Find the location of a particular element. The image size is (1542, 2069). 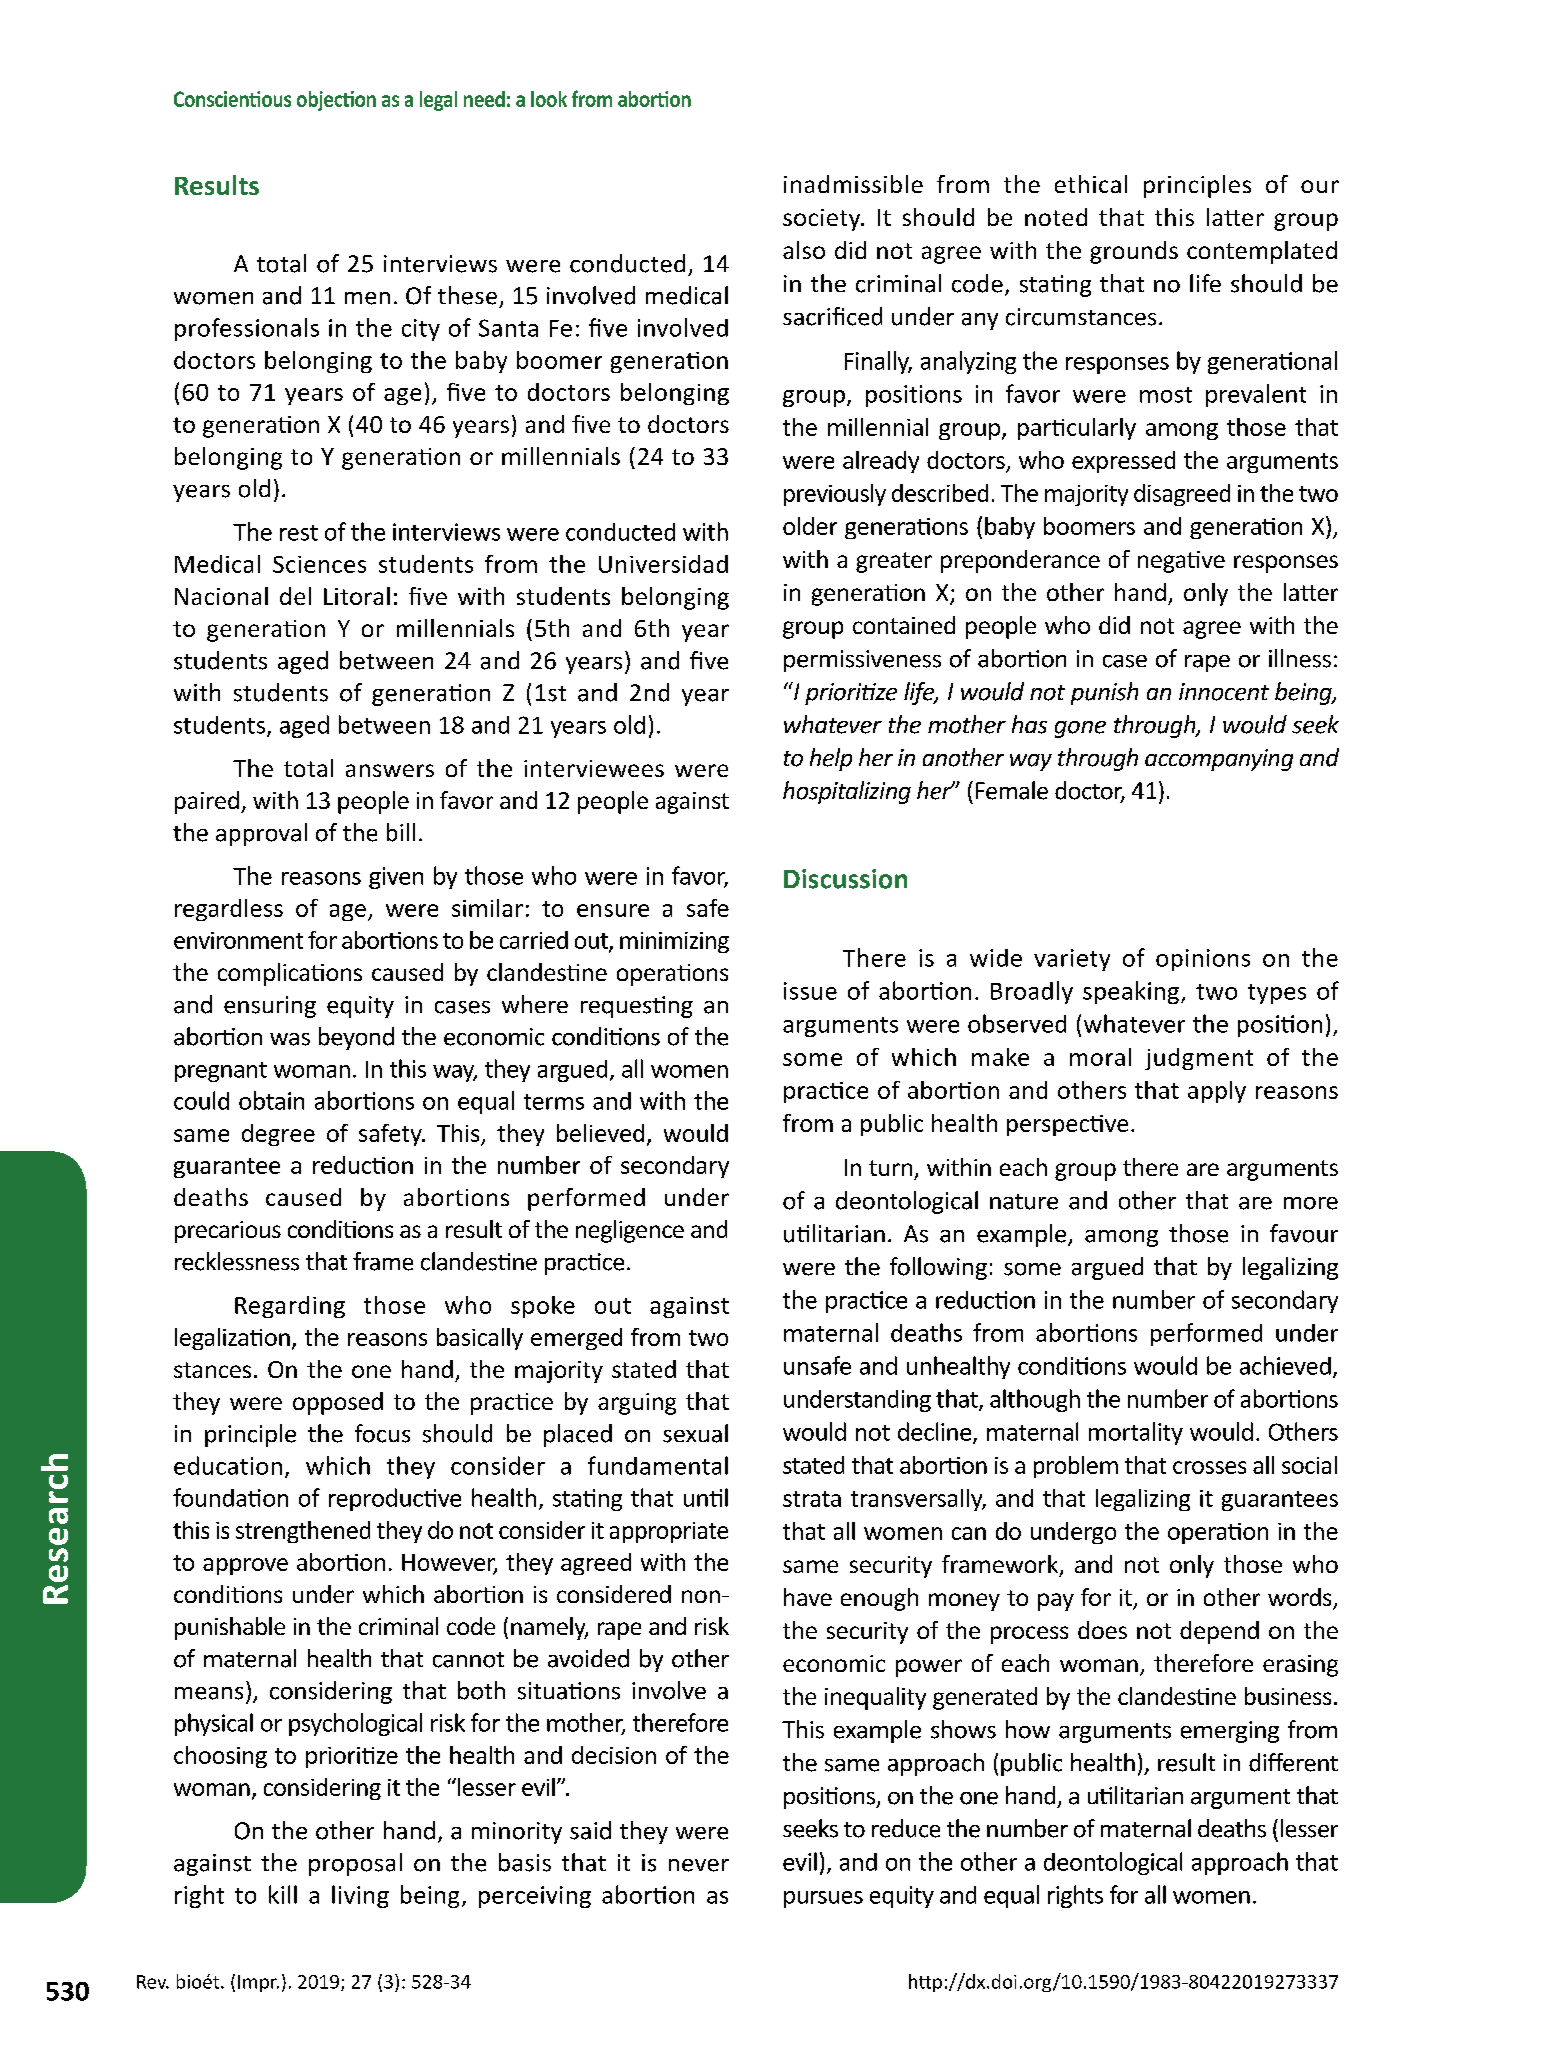

proposal is located at coordinates (355, 1864).
